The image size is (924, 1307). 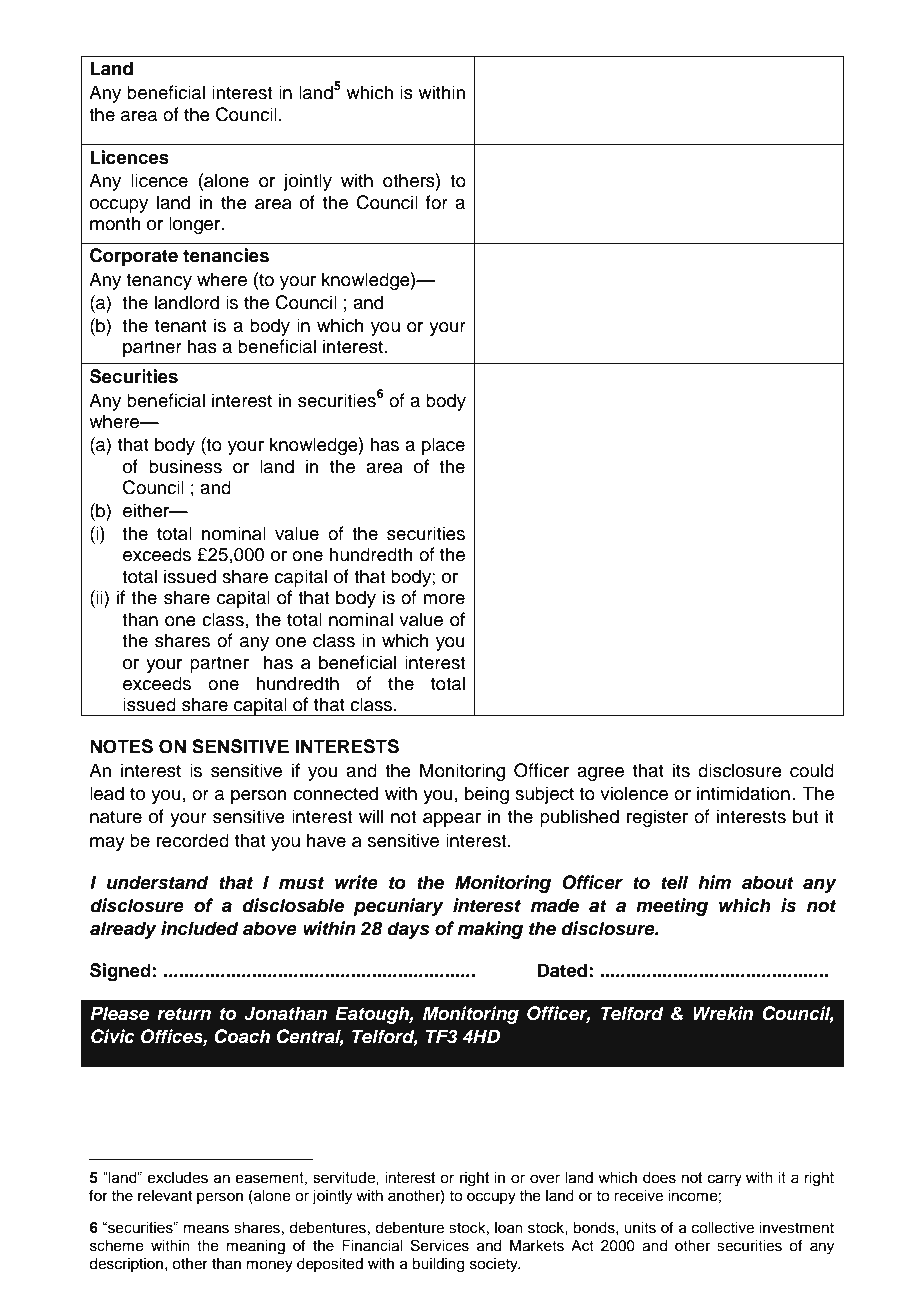 What do you see at coordinates (487, 795) in the image?
I see `being` at bounding box center [487, 795].
